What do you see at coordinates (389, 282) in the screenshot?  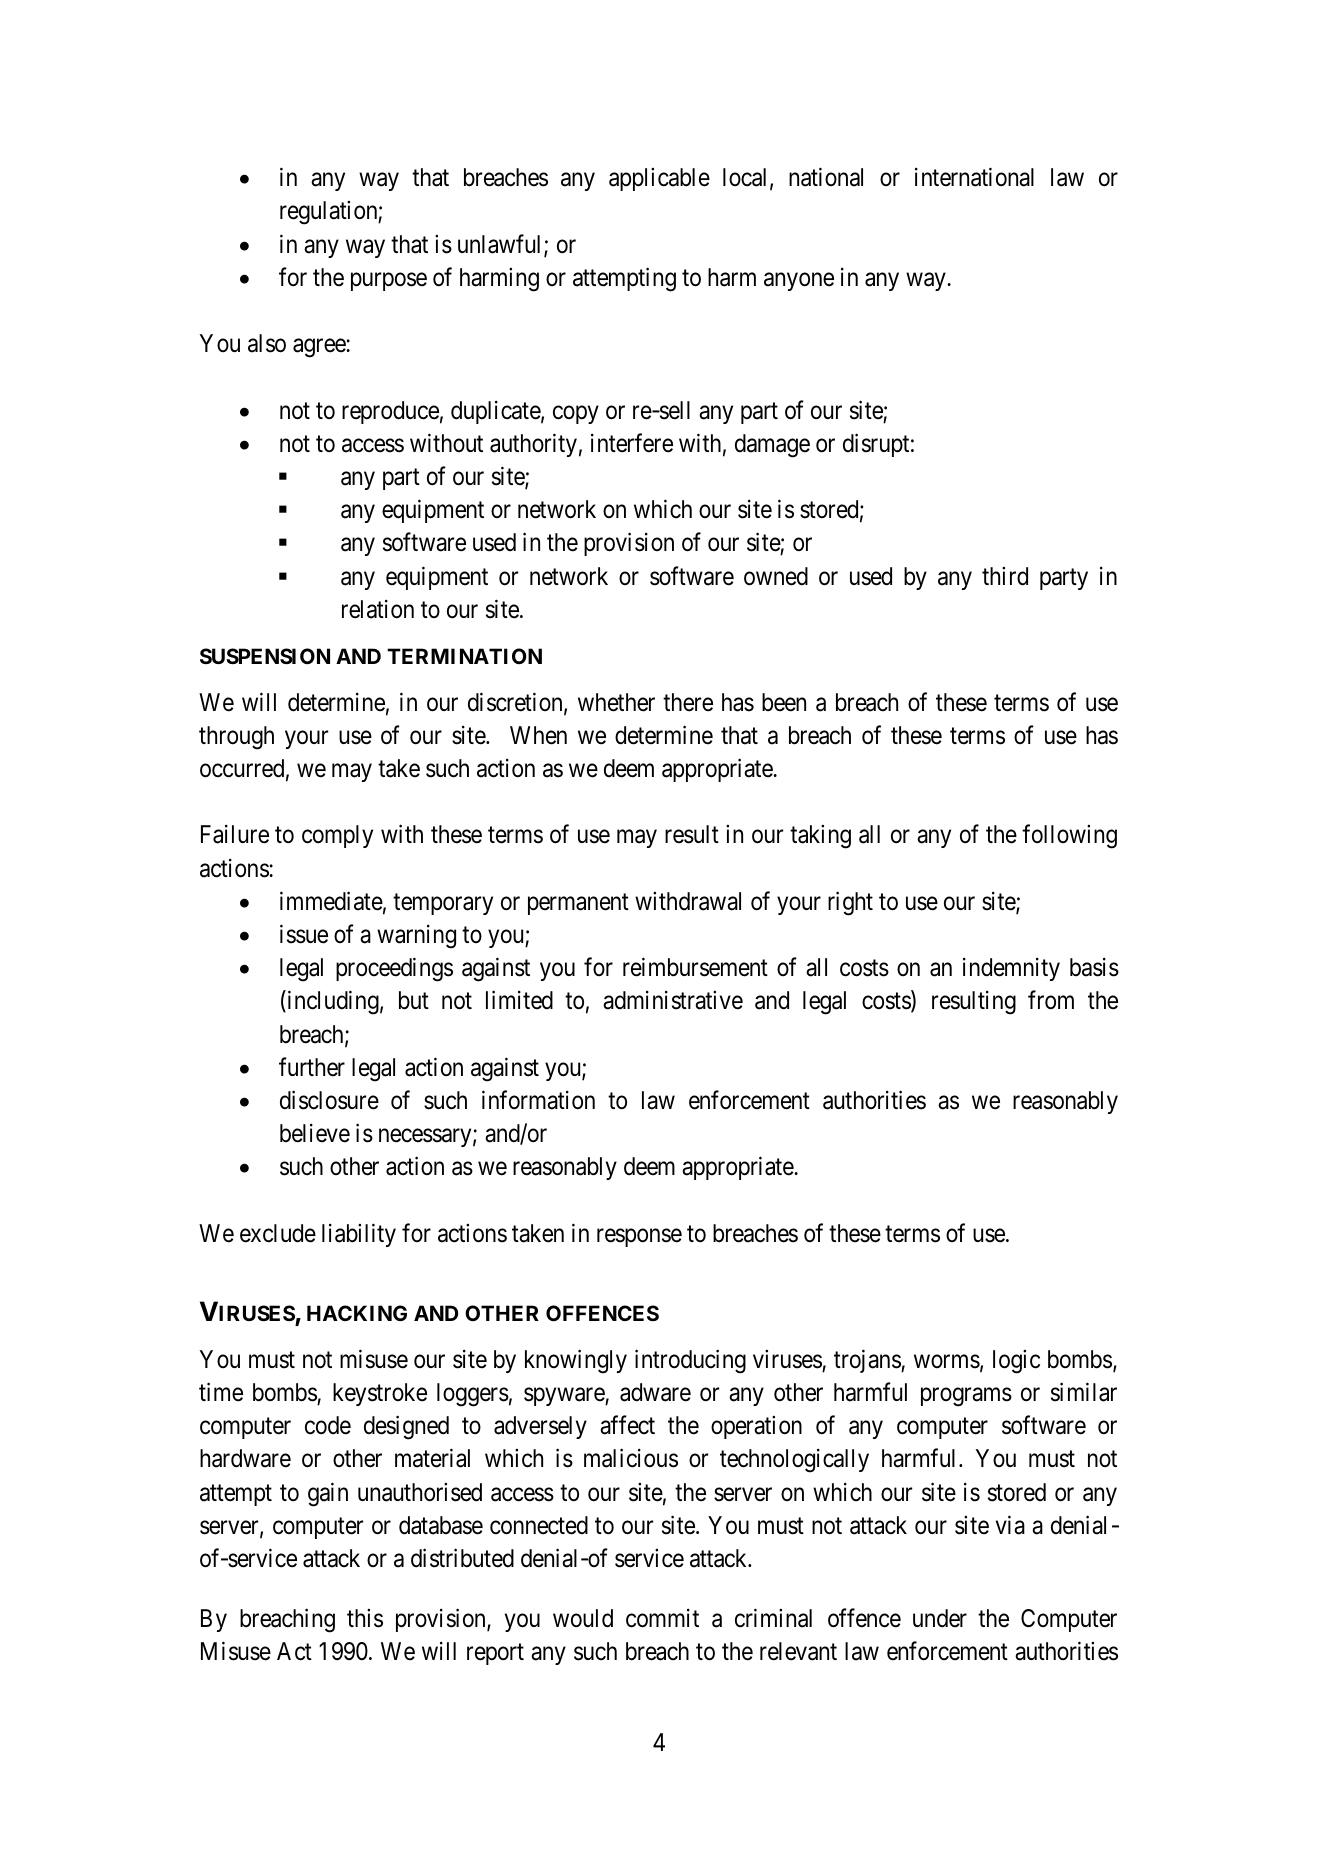 I see `purpose` at bounding box center [389, 282].
